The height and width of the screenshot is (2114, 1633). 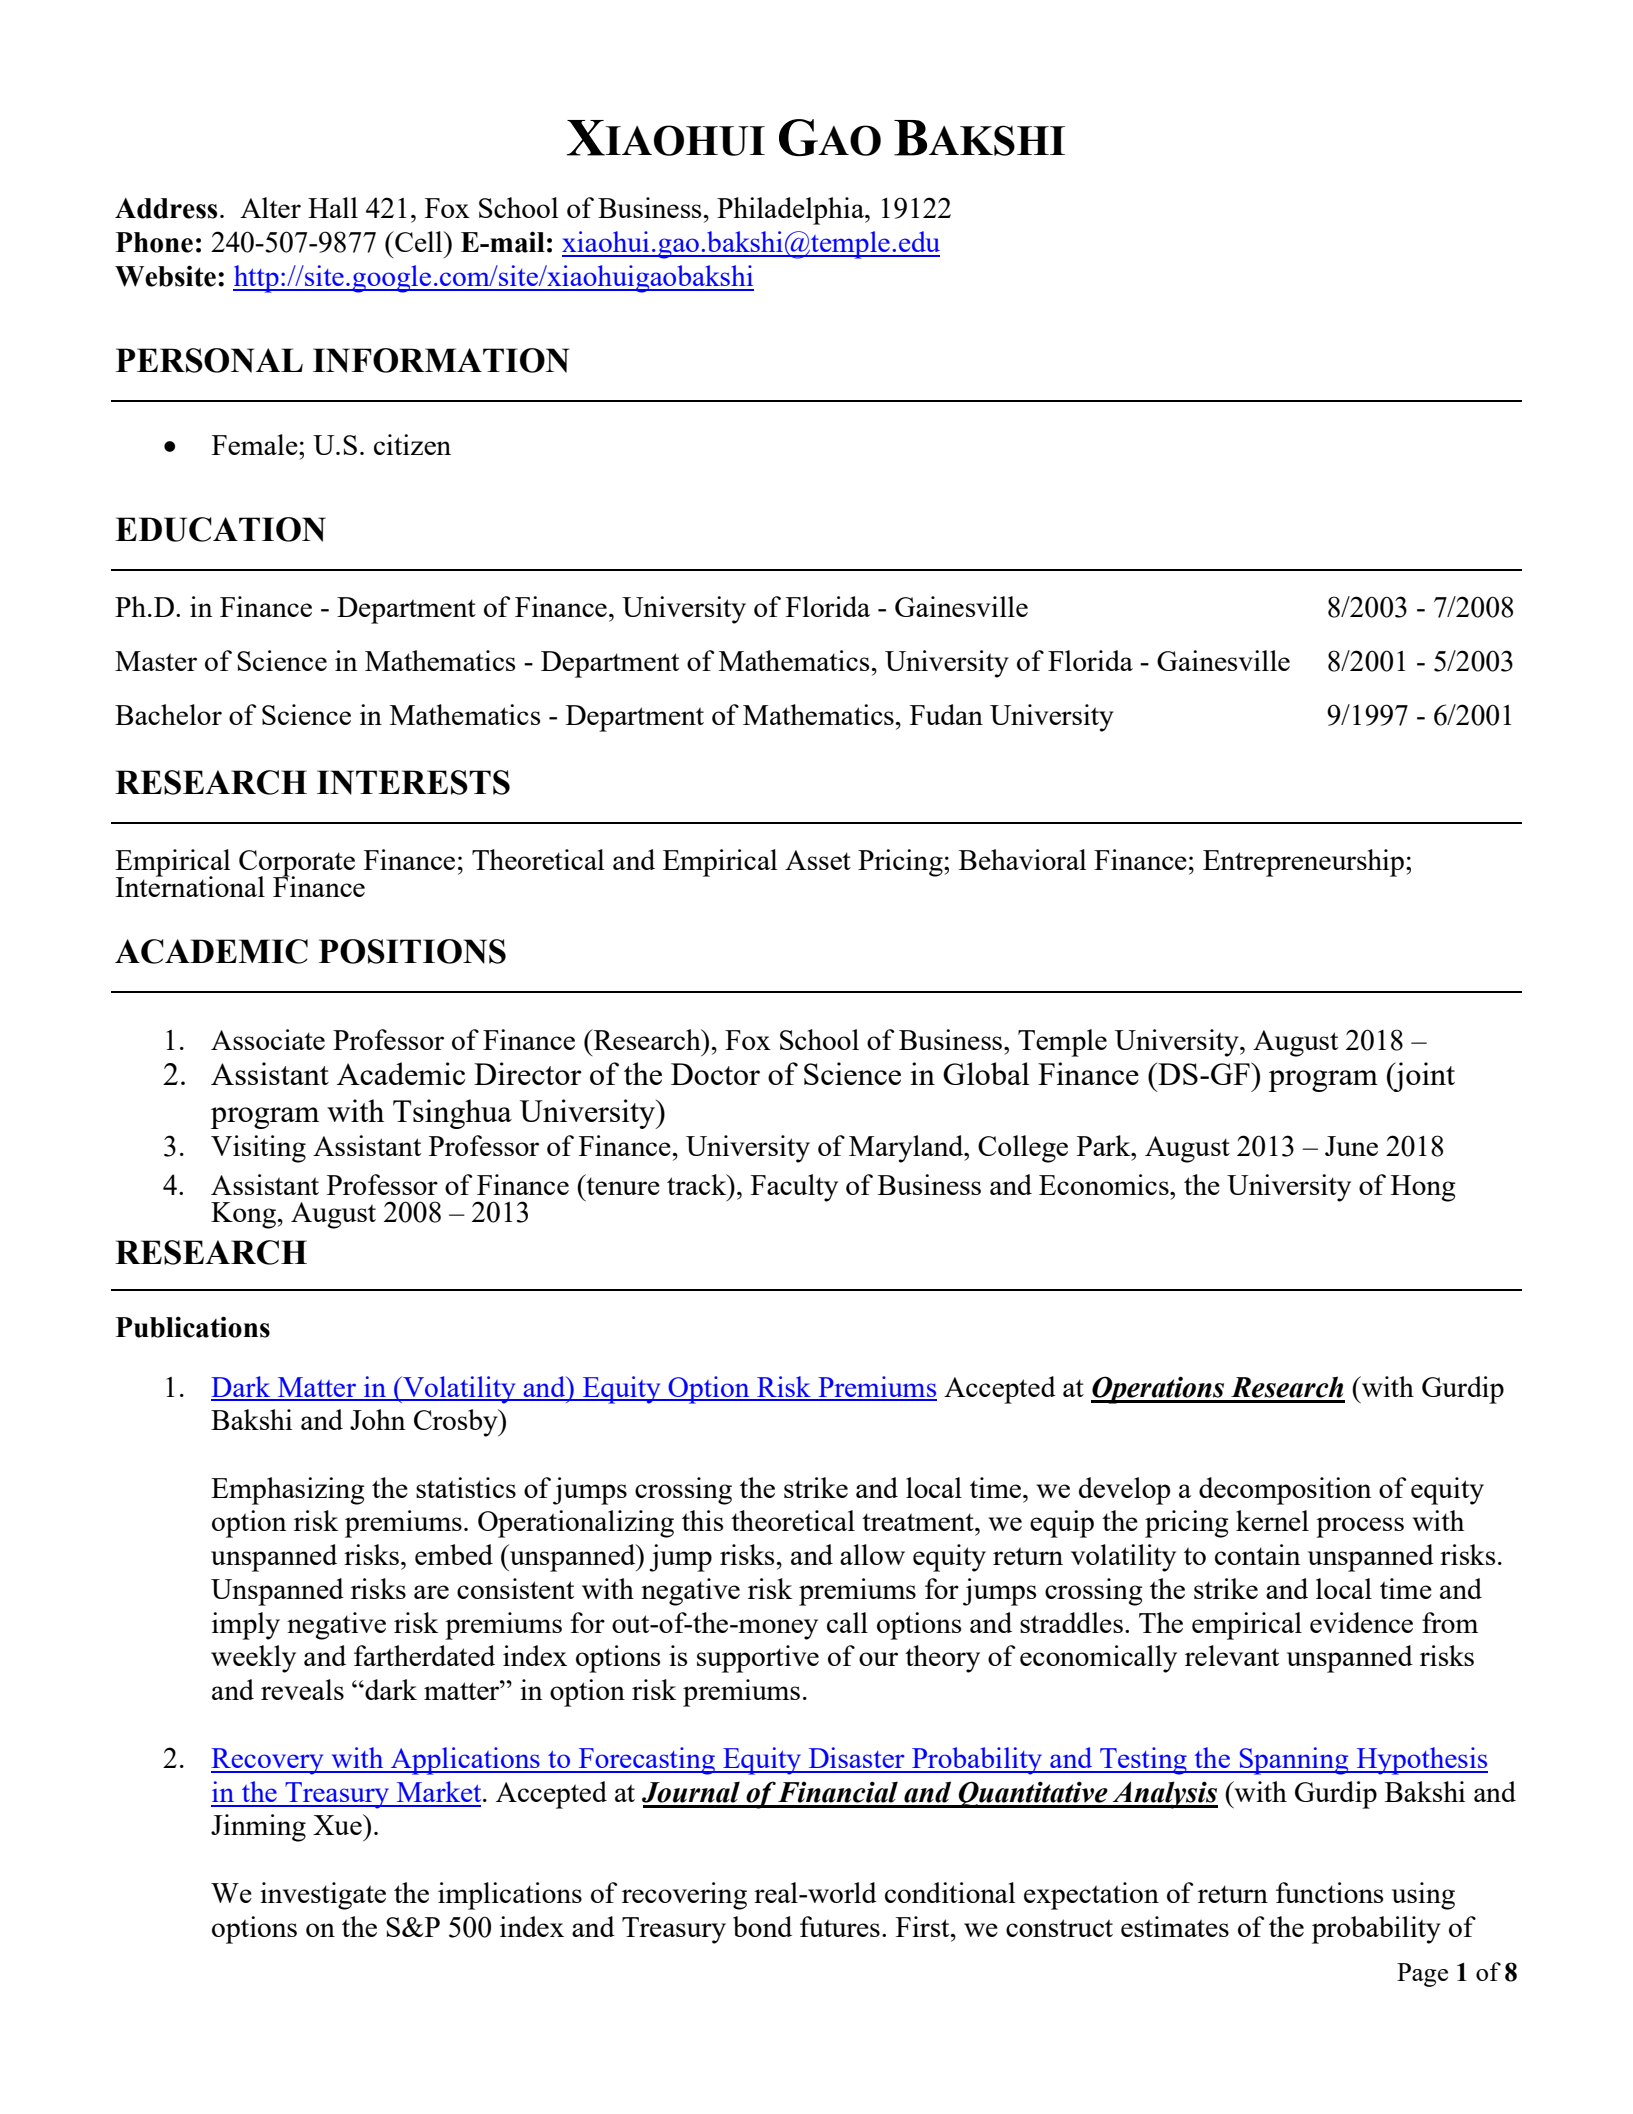 What do you see at coordinates (220, 529) in the screenshot?
I see `EDUCATION` at bounding box center [220, 529].
